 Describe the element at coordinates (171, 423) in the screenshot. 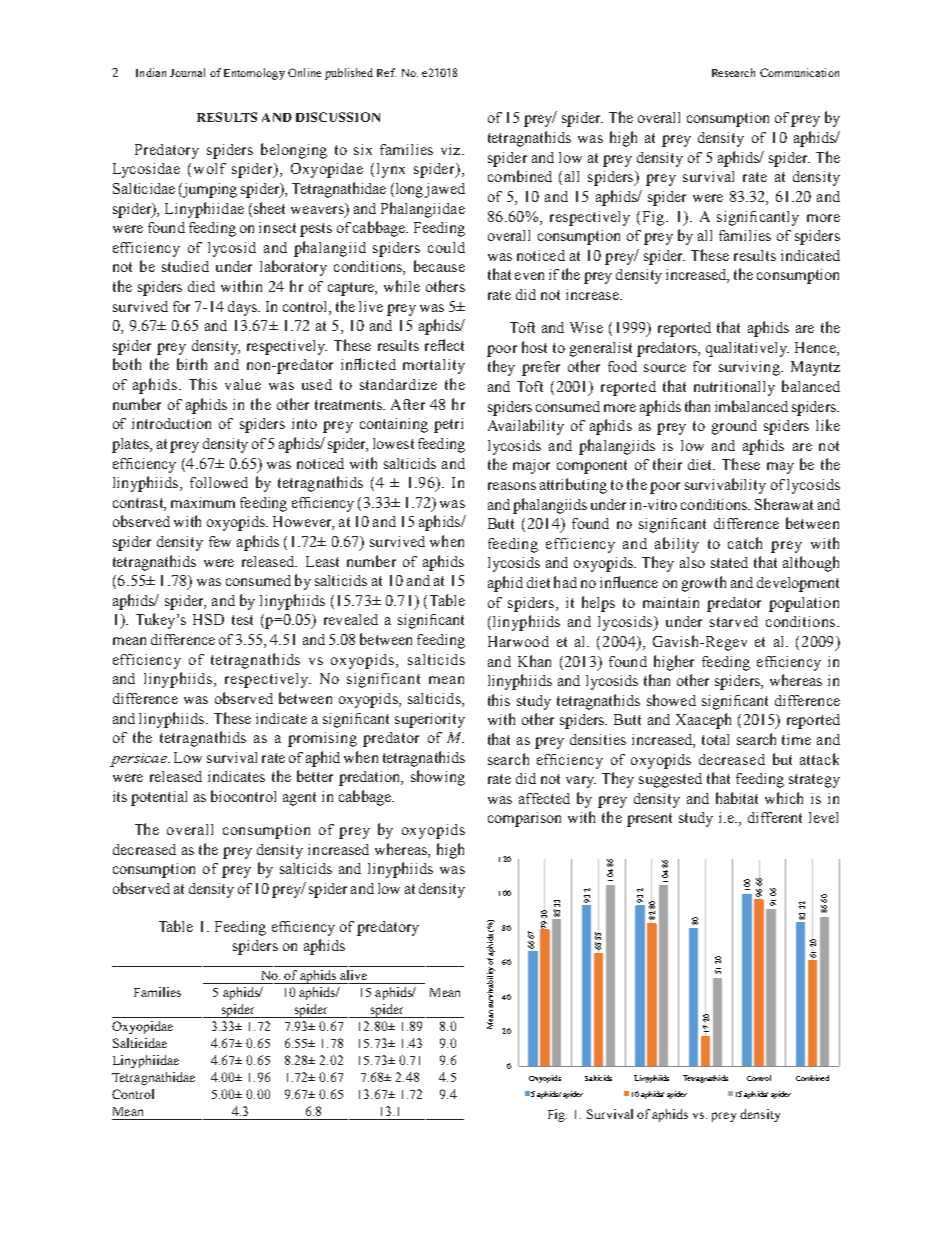

I see `introduction` at that location.
